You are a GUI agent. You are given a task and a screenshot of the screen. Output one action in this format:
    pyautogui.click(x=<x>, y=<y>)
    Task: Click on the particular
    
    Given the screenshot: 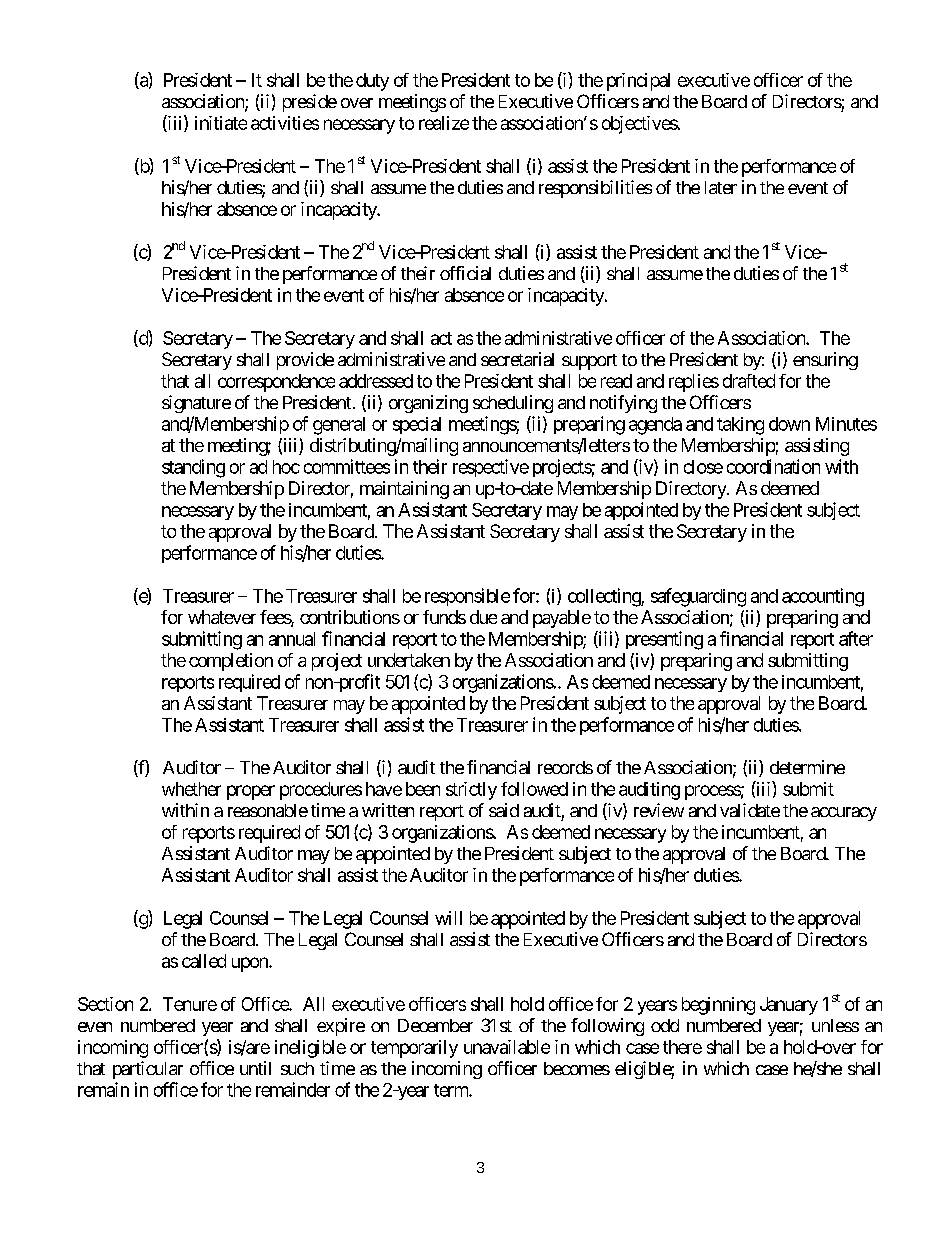 What is the action you would take?
    pyautogui.click(x=148, y=1070)
